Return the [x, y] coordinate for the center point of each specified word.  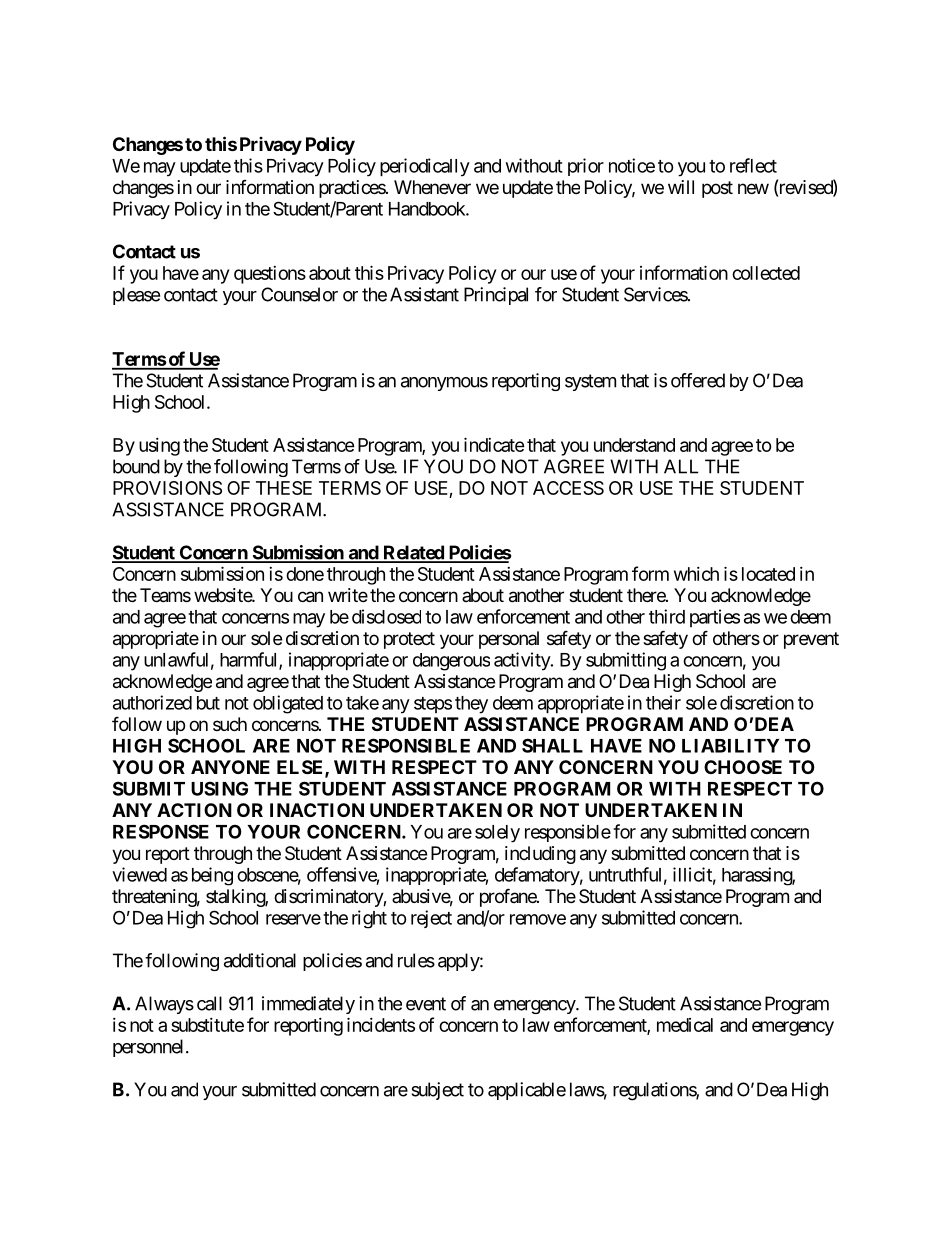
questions [270, 275]
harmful [250, 660]
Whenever [432, 187]
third [667, 616]
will [681, 187]
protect [409, 640]
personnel [148, 1048]
